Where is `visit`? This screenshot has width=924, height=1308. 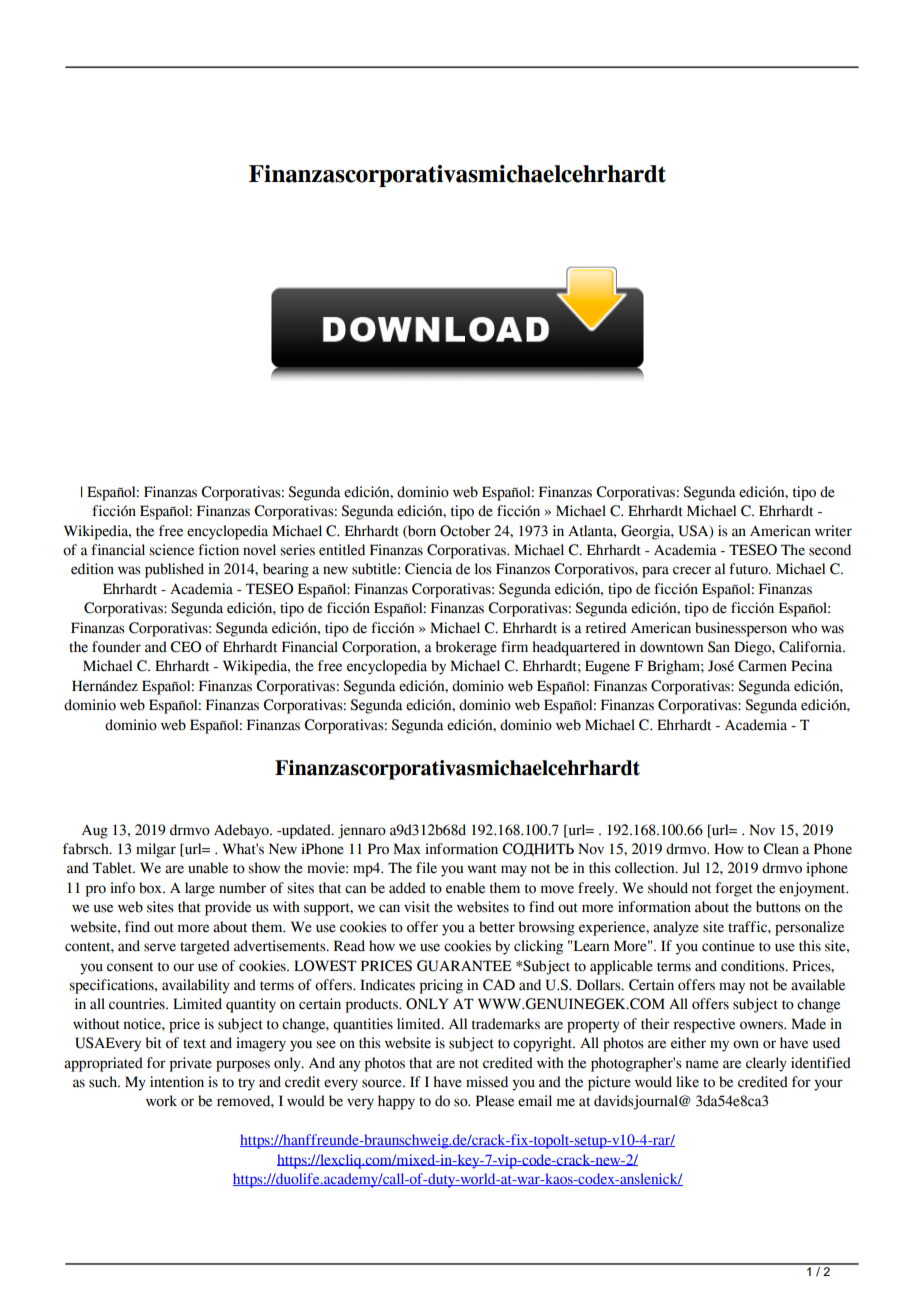 visit is located at coordinates (417, 907).
